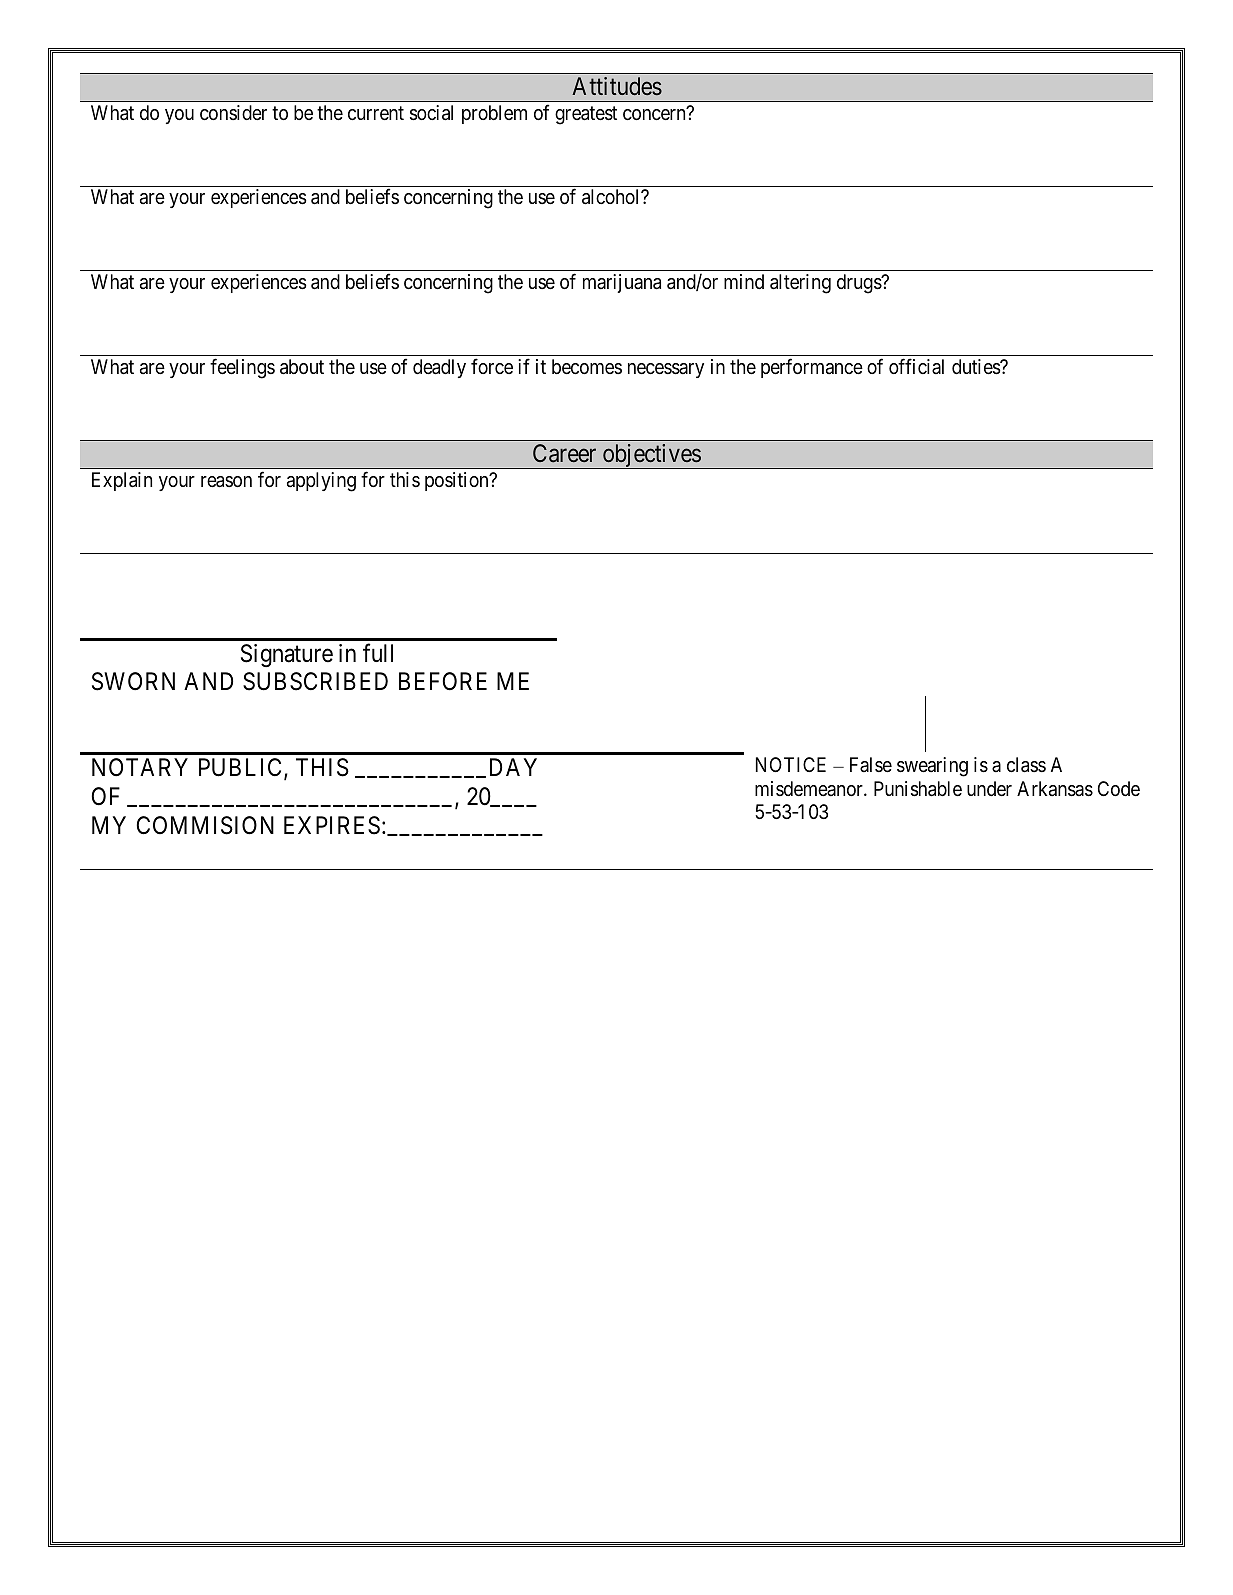 The width and height of the page is (1233, 1595). I want to click on BEFORE, so click(443, 681).
